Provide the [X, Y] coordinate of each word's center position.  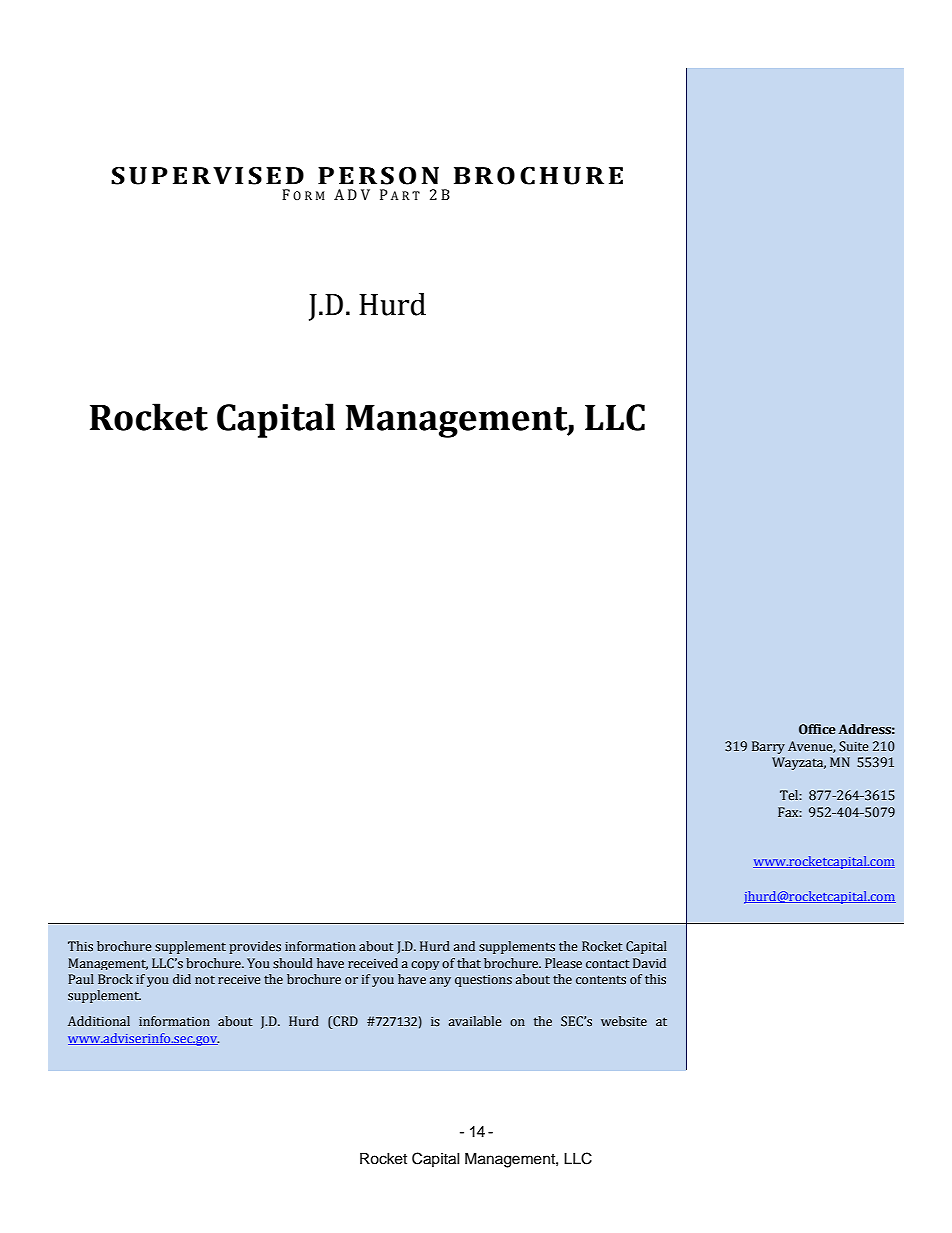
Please [563, 963]
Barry [768, 747]
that [469, 963]
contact [608, 963]
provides [255, 947]
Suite [854, 746]
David [649, 963]
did [182, 979]
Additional [99, 1021]
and [464, 946]
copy [425, 965]
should [293, 963]
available [475, 1021]
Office [817, 729]
